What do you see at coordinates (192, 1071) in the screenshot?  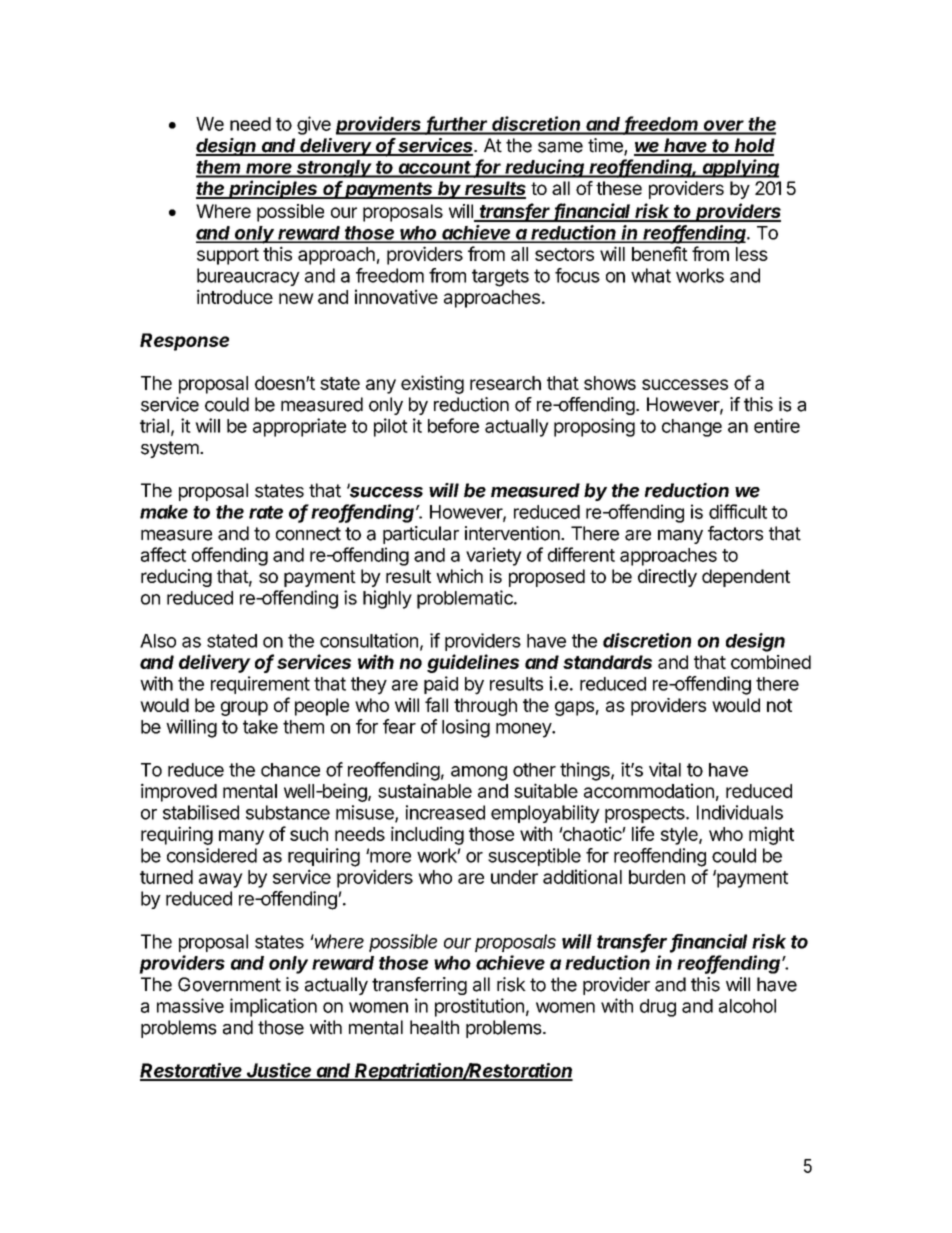 I see `Restorative` at bounding box center [192, 1071].
